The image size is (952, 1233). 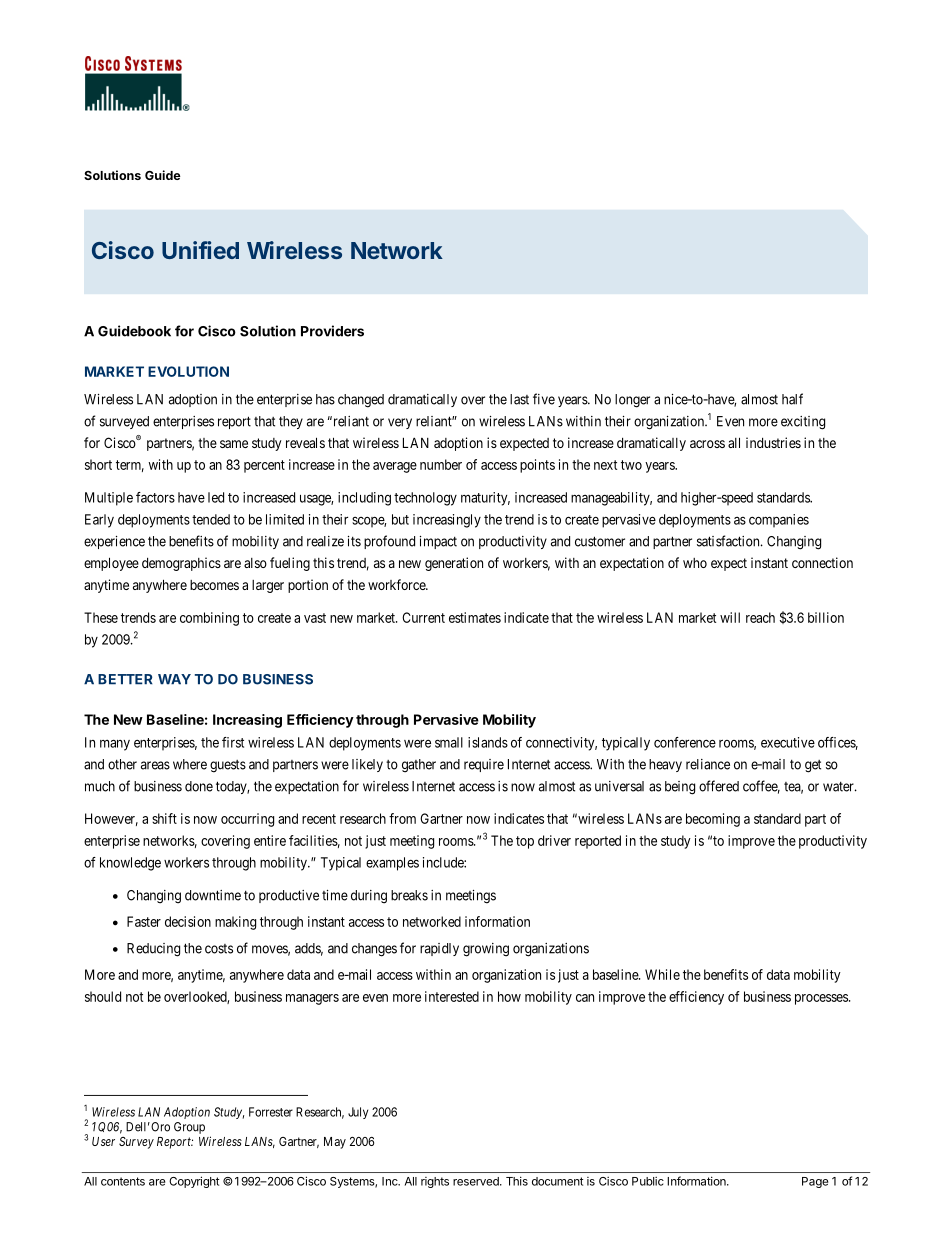 I want to click on half, so click(x=792, y=399).
